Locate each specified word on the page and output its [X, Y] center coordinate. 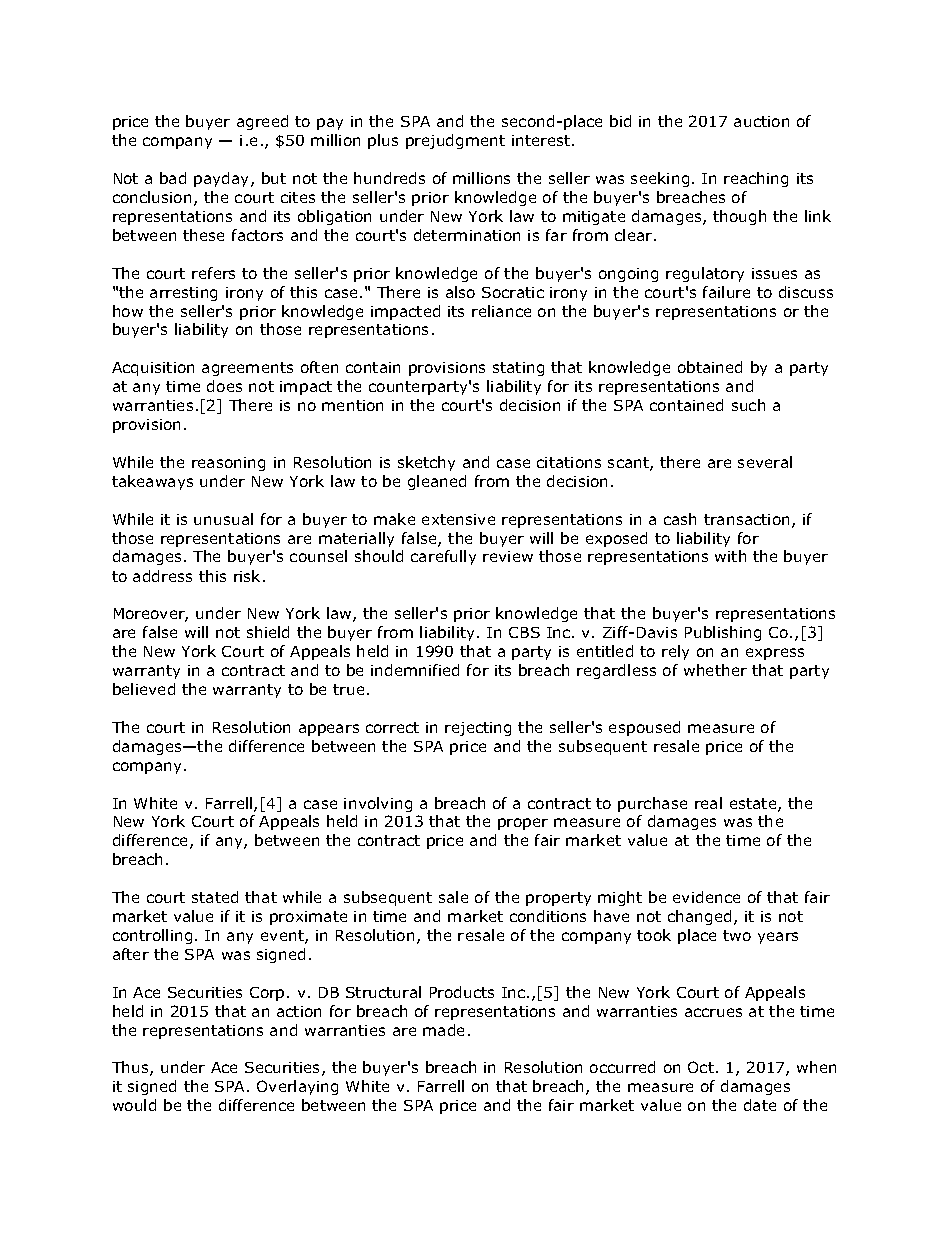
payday [223, 179]
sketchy [426, 463]
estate [754, 805]
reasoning [228, 464]
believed [144, 689]
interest [542, 140]
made [443, 1030]
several [765, 462]
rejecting [478, 729]
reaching [756, 179]
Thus [131, 1068]
